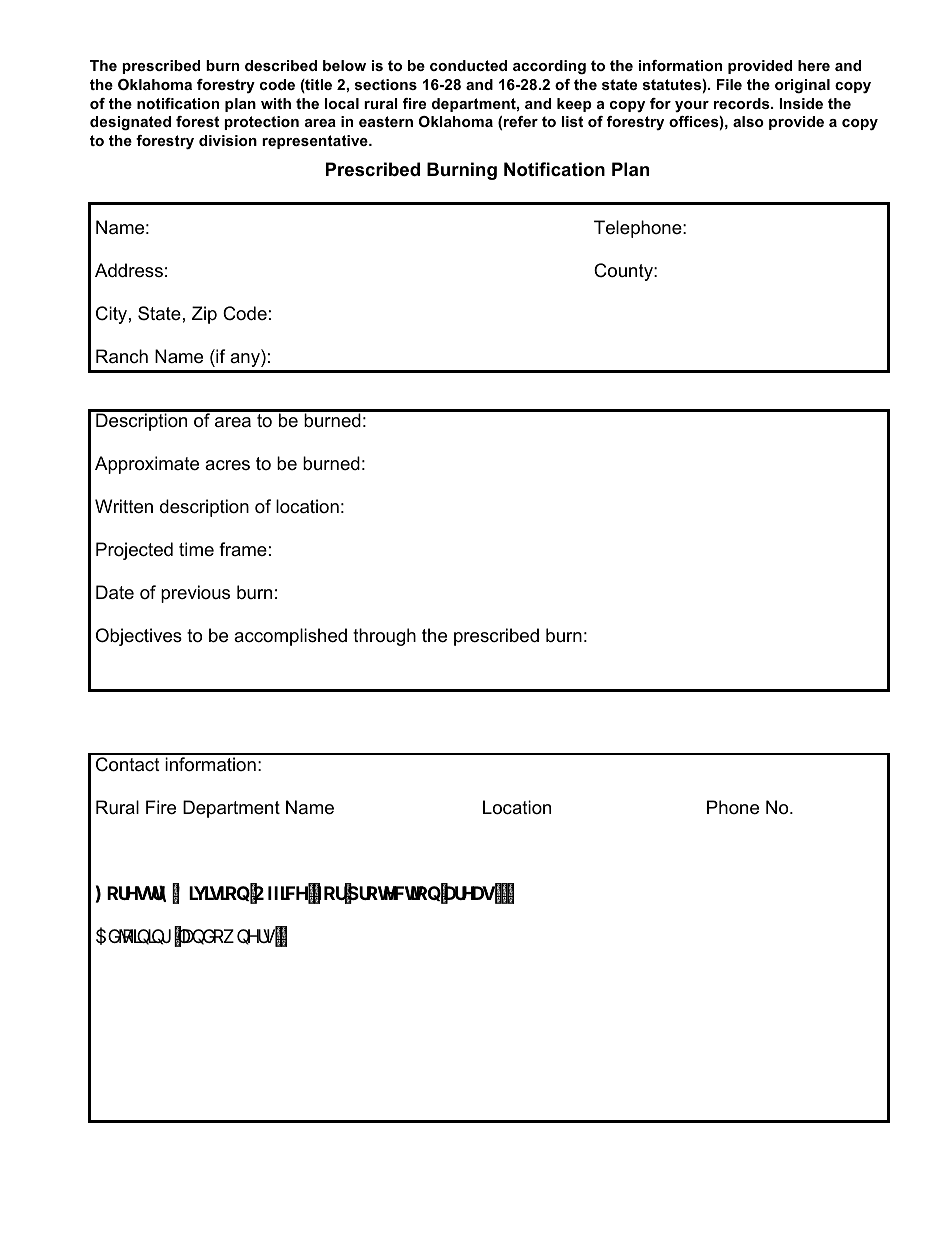 This screenshot has width=952, height=1233. Describe the element at coordinates (748, 121) in the screenshot. I see `also` at that location.
